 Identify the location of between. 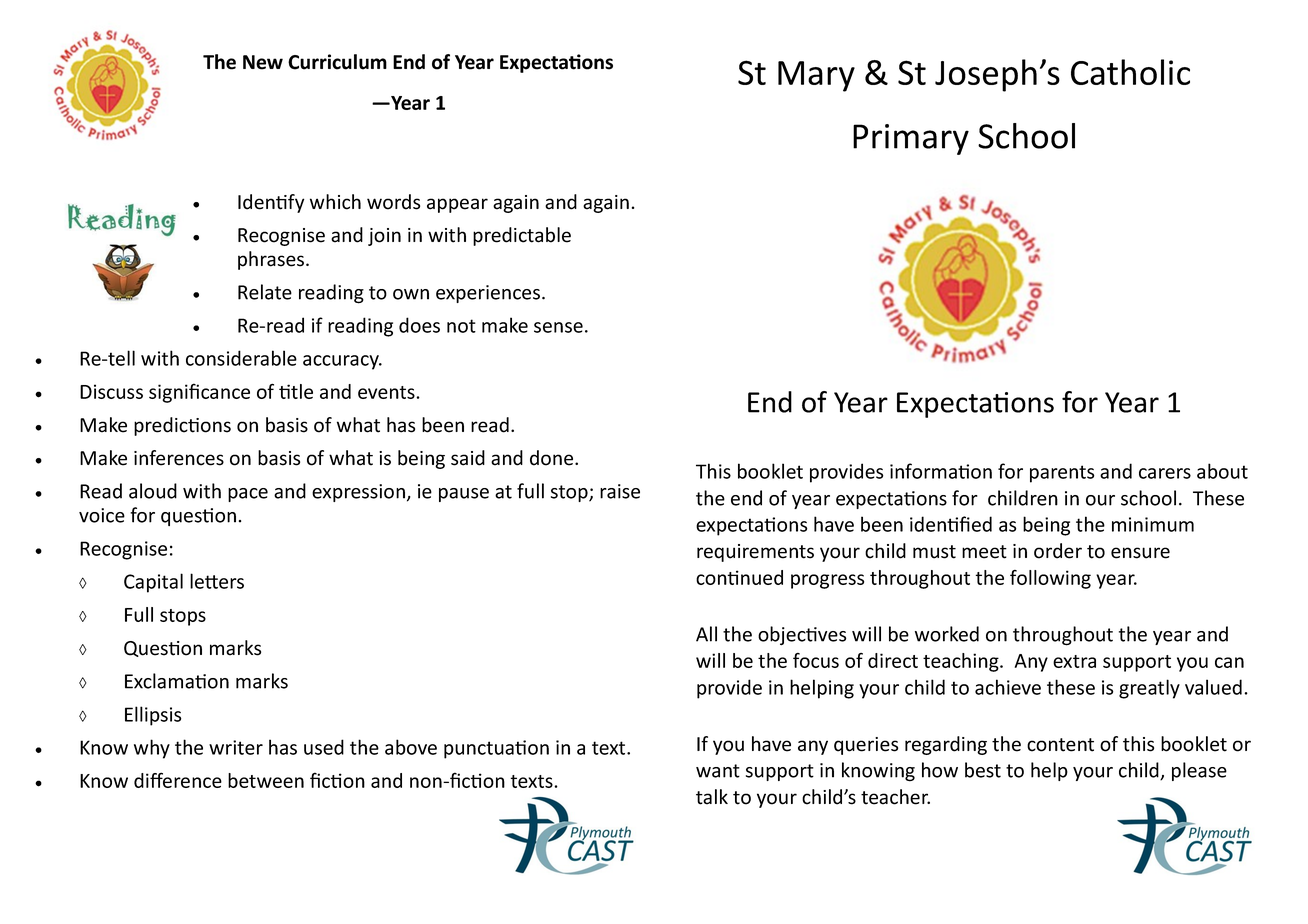
(266, 780).
